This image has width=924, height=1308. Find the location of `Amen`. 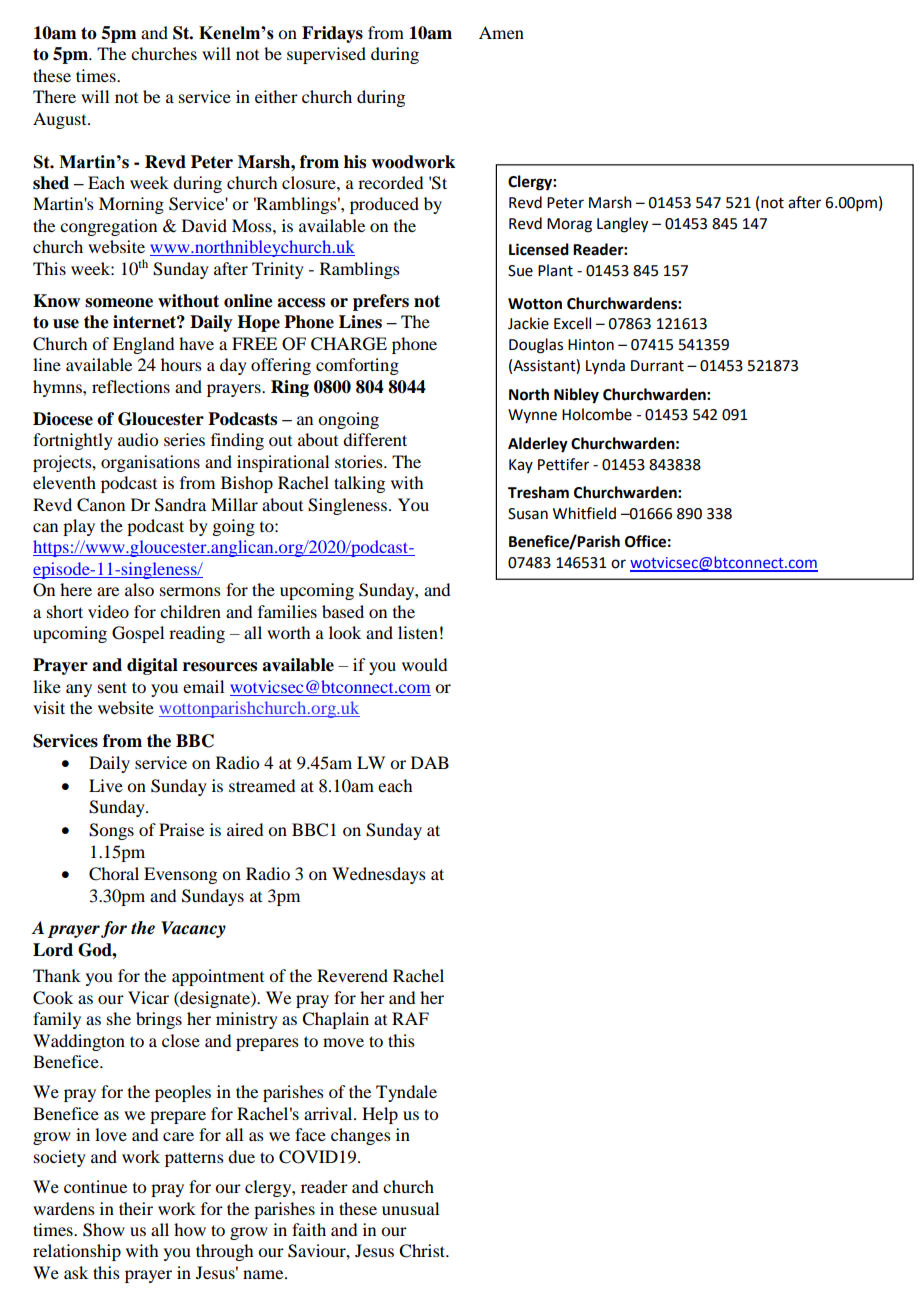

Amen is located at coordinates (501, 32).
